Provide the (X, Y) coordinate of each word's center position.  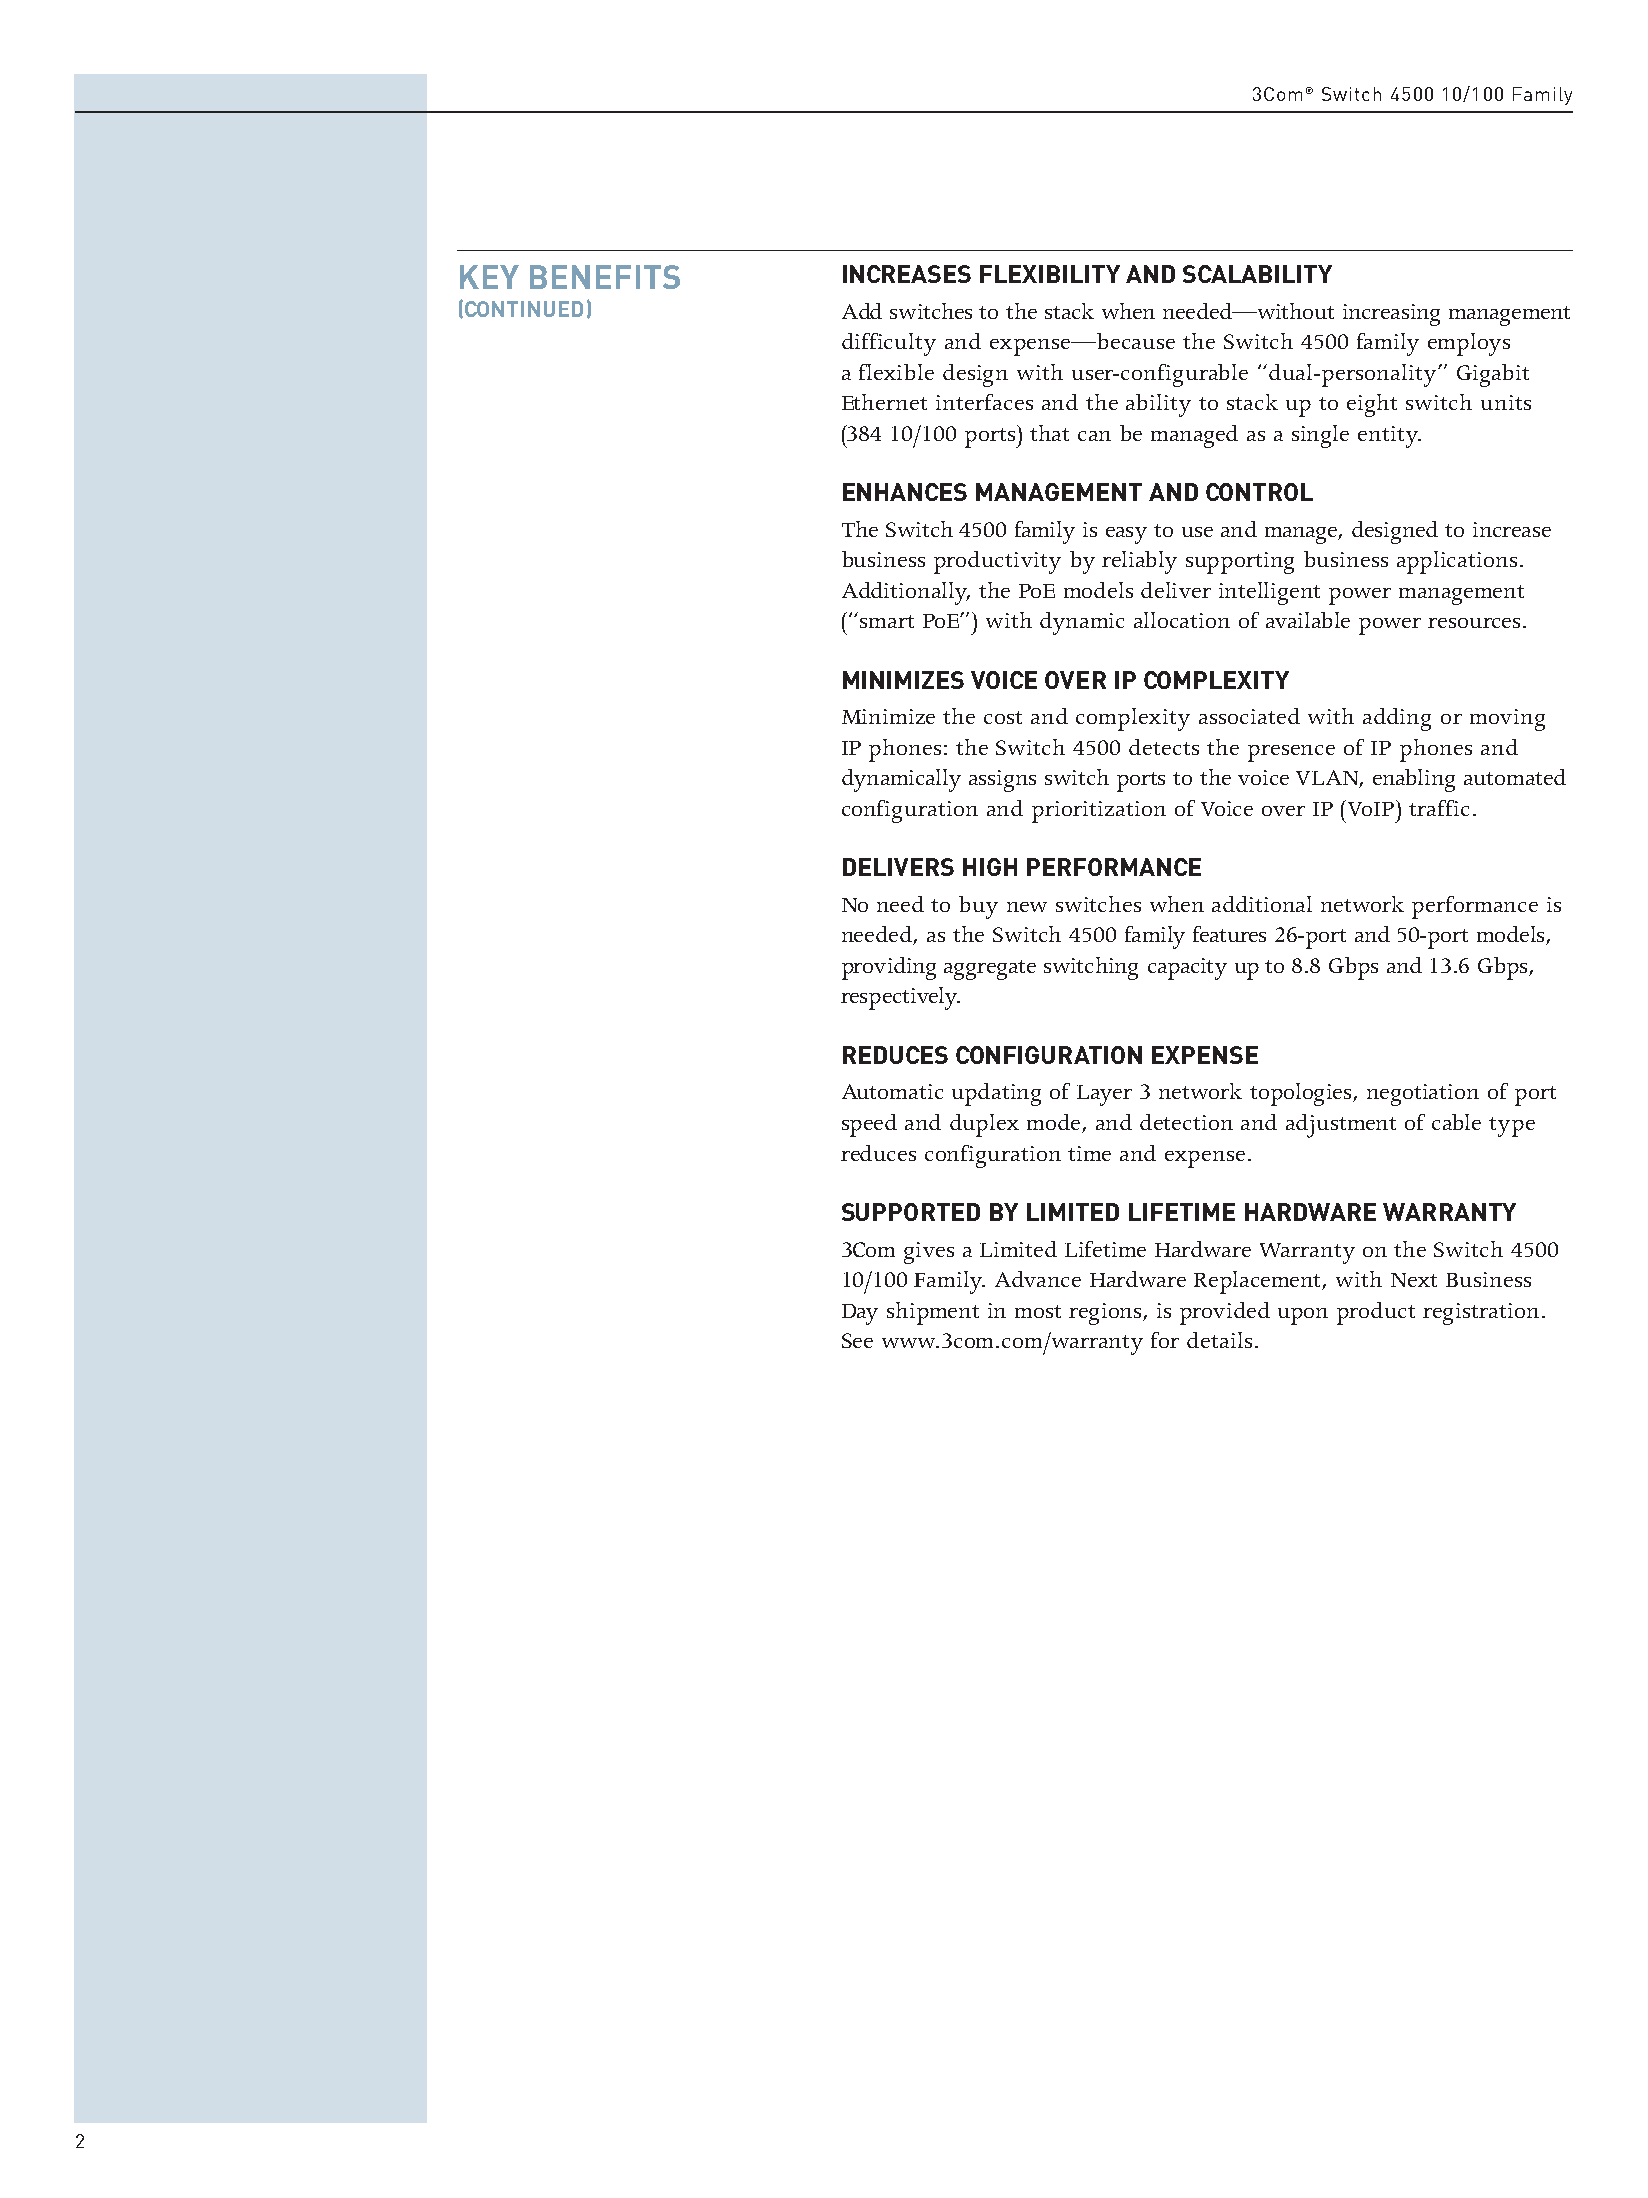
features (1229, 934)
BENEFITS (605, 277)
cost (1003, 717)
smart (887, 621)
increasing (1391, 315)
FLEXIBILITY (1050, 274)
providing (889, 968)
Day (860, 1314)
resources (1476, 623)
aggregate (990, 970)
